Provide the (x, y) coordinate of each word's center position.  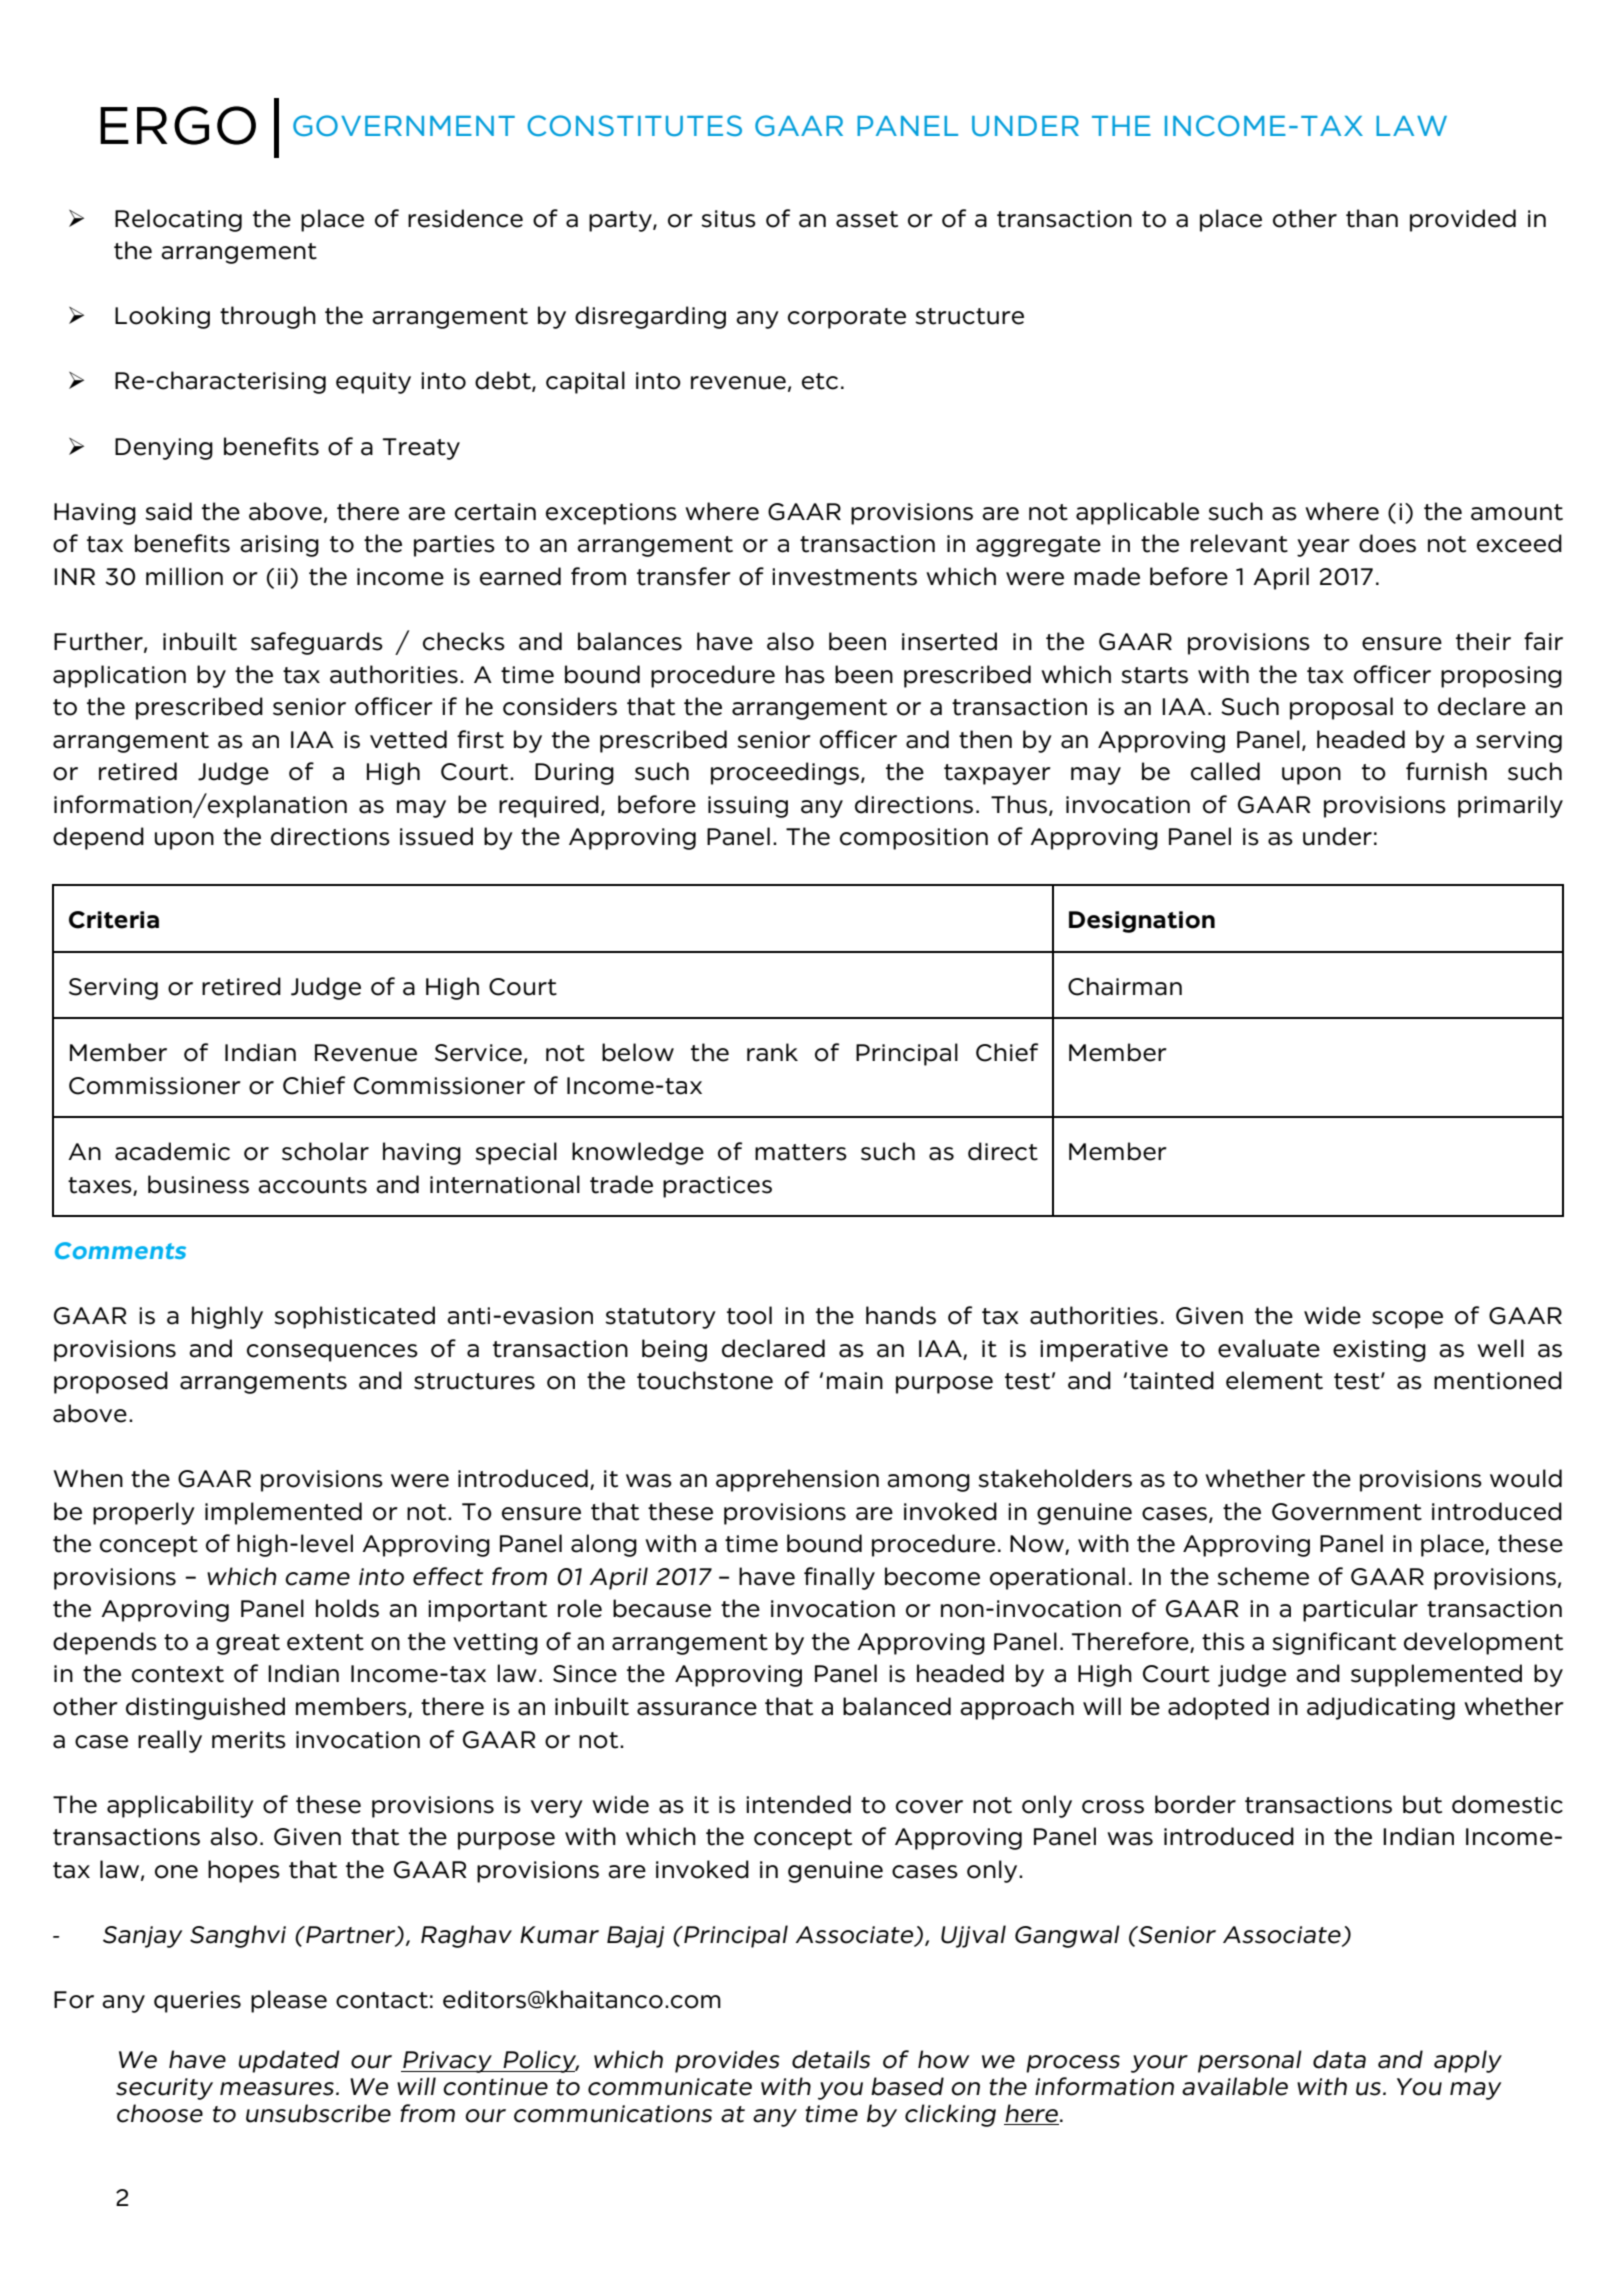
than (1372, 218)
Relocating (178, 220)
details (831, 2059)
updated (289, 2061)
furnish (1446, 771)
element (1274, 1380)
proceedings (785, 773)
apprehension (797, 1480)
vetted (408, 739)
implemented (283, 1513)
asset (867, 219)
